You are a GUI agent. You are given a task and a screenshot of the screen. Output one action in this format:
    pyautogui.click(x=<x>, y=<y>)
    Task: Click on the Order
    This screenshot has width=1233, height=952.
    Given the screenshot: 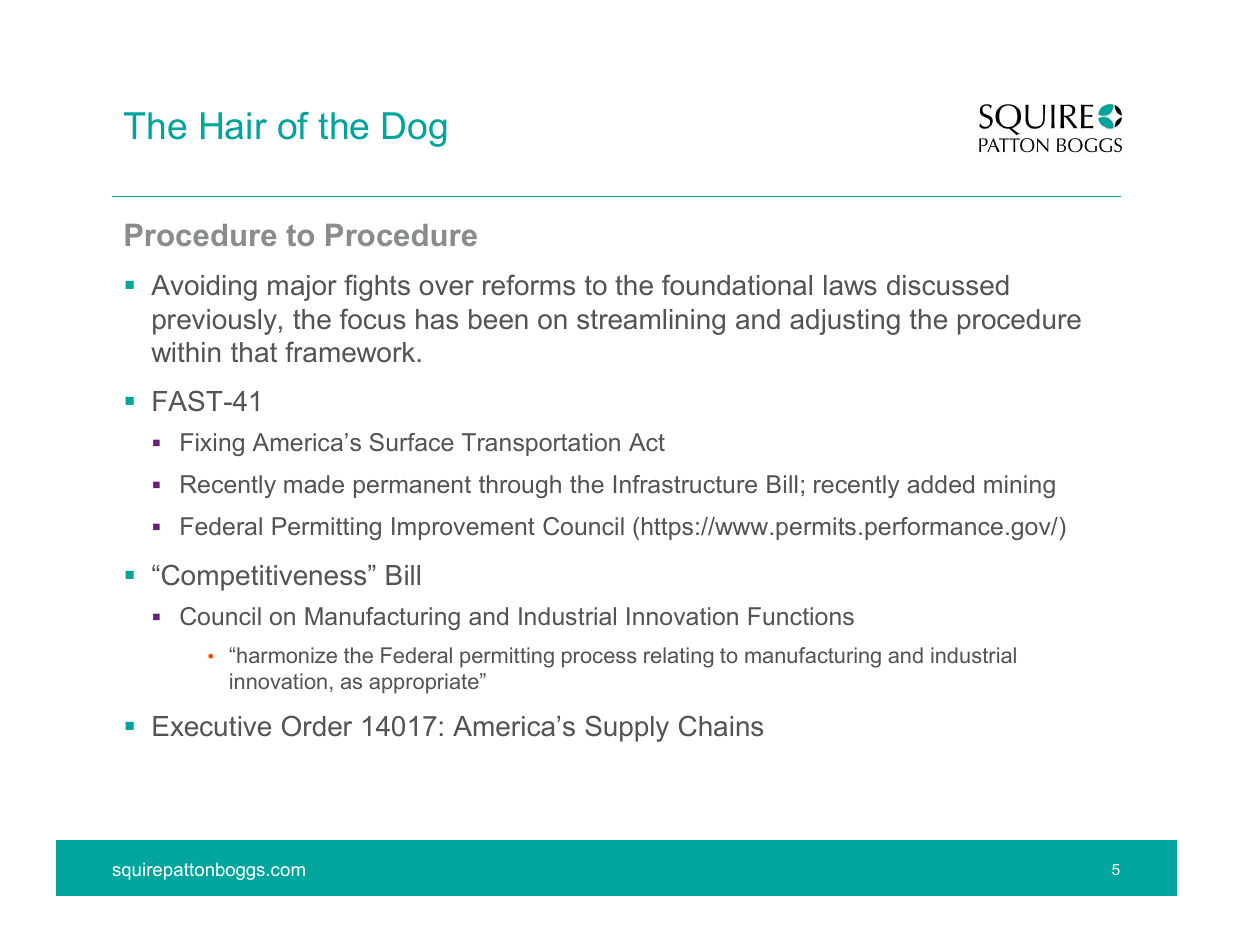 What is the action you would take?
    pyautogui.click(x=317, y=726)
